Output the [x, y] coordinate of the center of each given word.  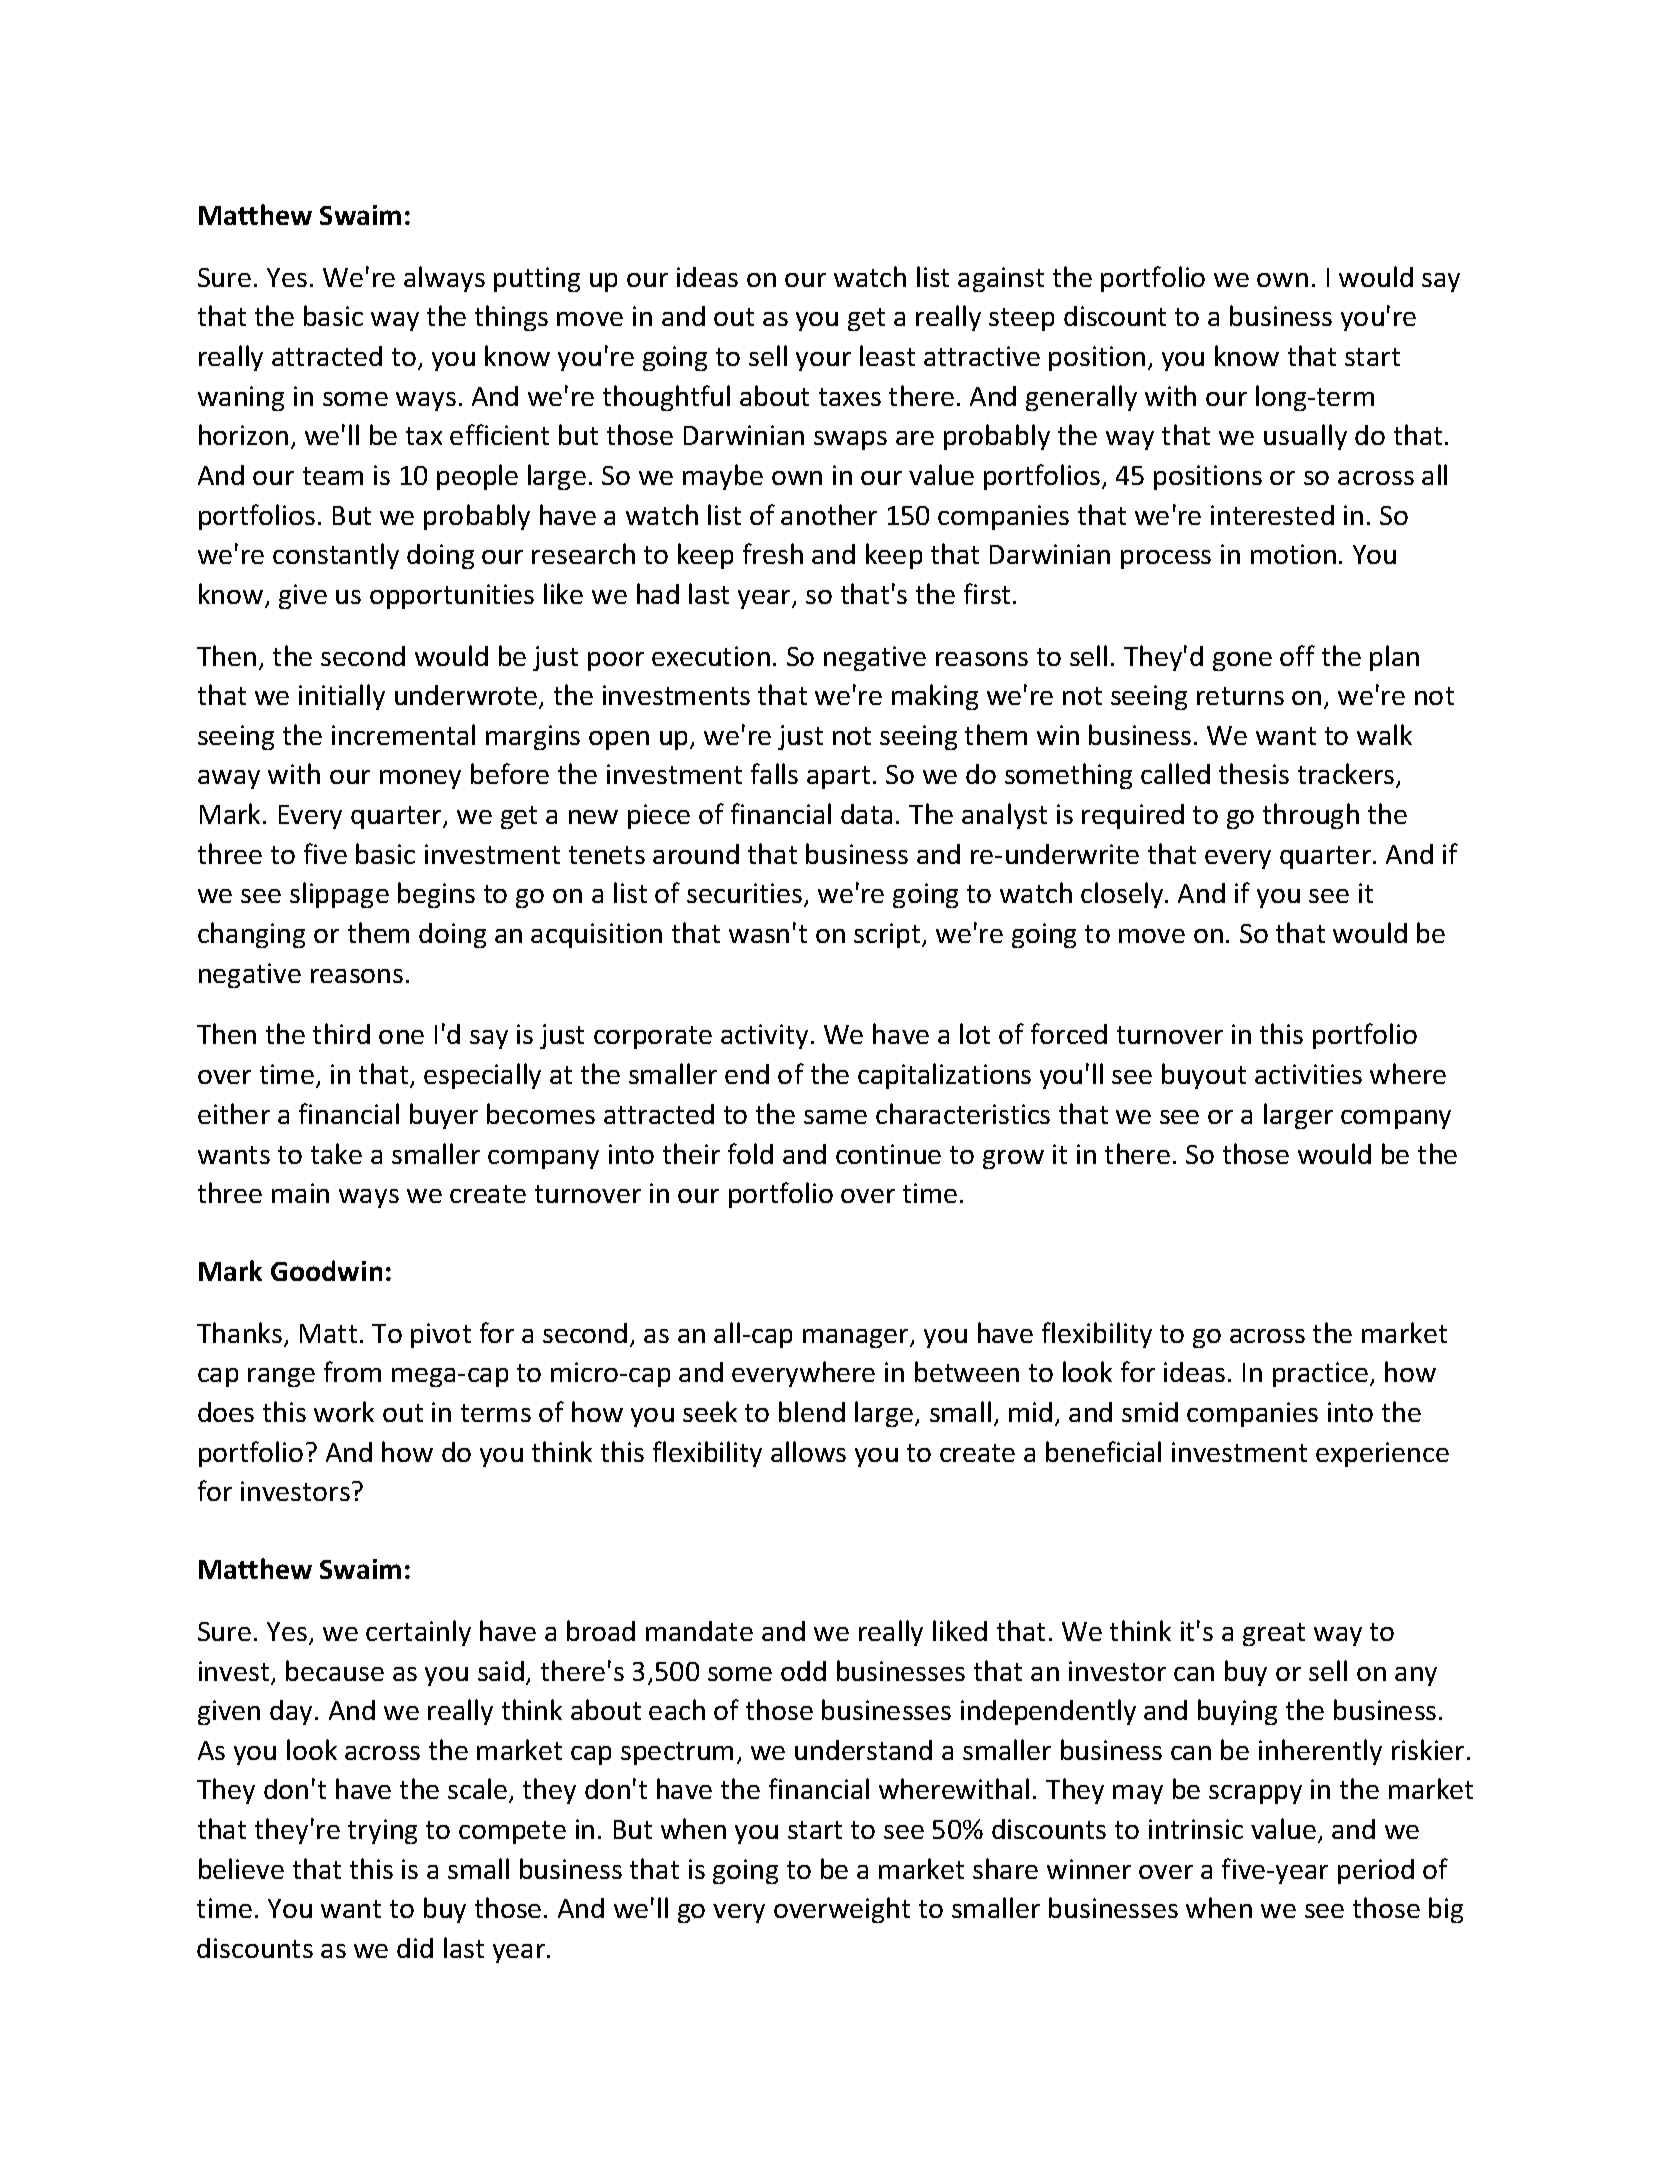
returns [1240, 696]
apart [838, 777]
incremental [403, 734]
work [344, 1411]
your [823, 361]
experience [1382, 1454]
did [415, 1948]
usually [1305, 437]
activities [1308, 1074]
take [336, 1153]
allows [808, 1451]
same [835, 1117]
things [511, 318]
